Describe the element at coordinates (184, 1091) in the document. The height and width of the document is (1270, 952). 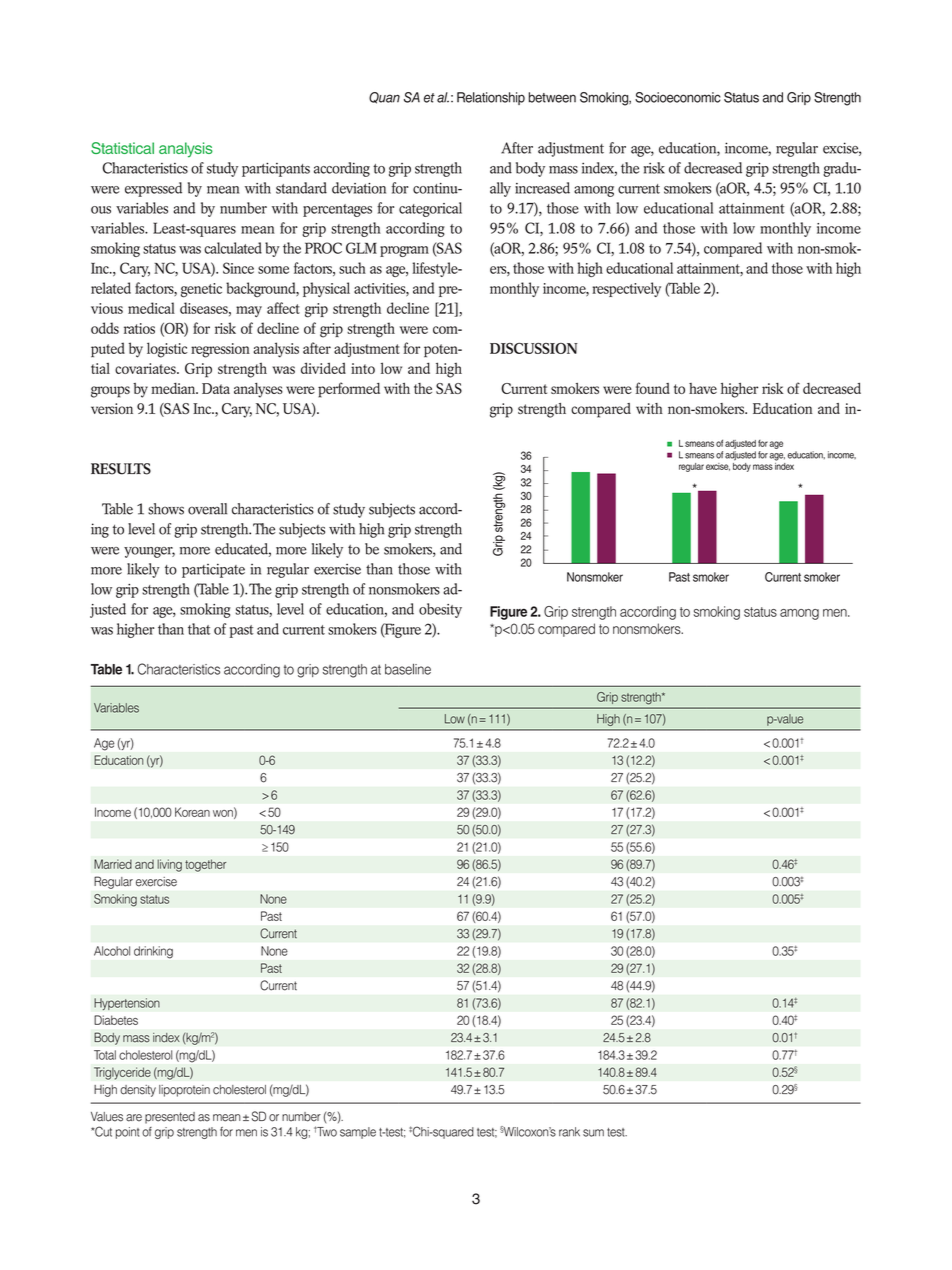
I see `lipoprotein` at that location.
